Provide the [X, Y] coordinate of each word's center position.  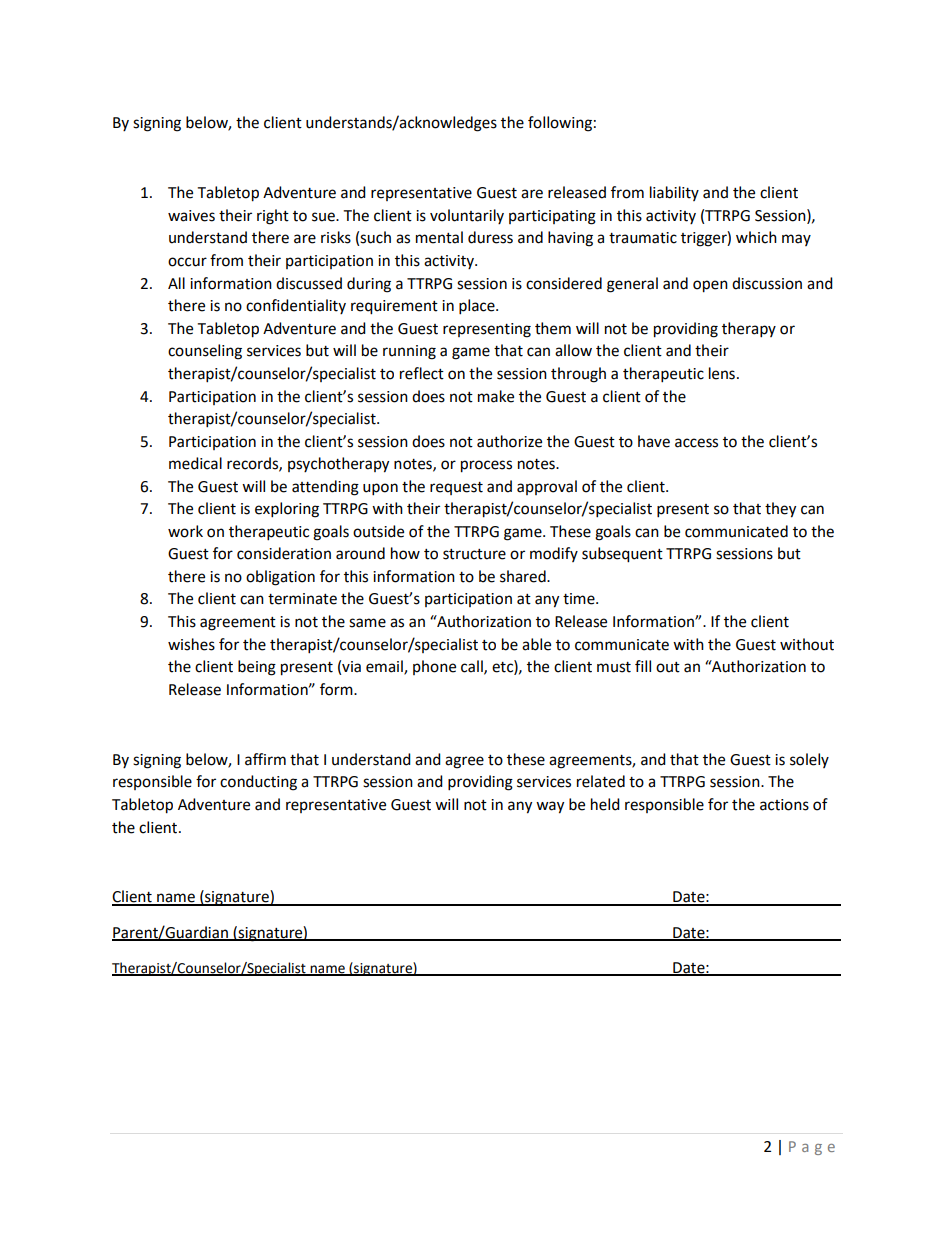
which [756, 237]
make [496, 396]
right [273, 217]
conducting [258, 783]
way [550, 807]
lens [722, 373]
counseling [205, 352]
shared [524, 576]
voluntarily [467, 216]
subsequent [622, 555]
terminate [302, 599]
